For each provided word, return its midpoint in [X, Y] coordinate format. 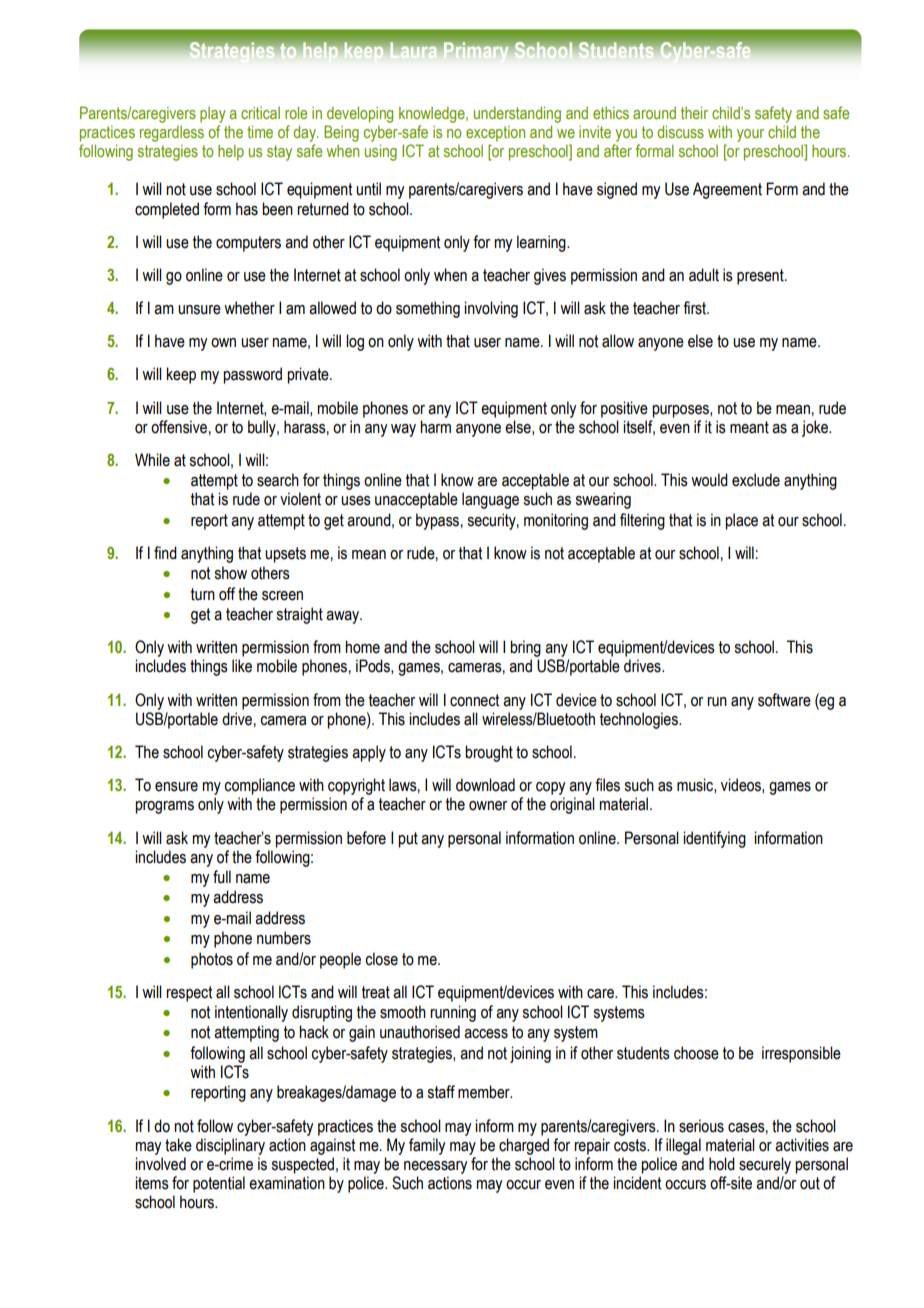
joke [816, 428]
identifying [714, 839]
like [242, 666]
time [260, 131]
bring [525, 648]
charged [524, 1146]
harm [435, 427]
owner [488, 806]
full [222, 877]
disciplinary [230, 1146]
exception [495, 134]
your [750, 135]
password [252, 375]
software [784, 700]
